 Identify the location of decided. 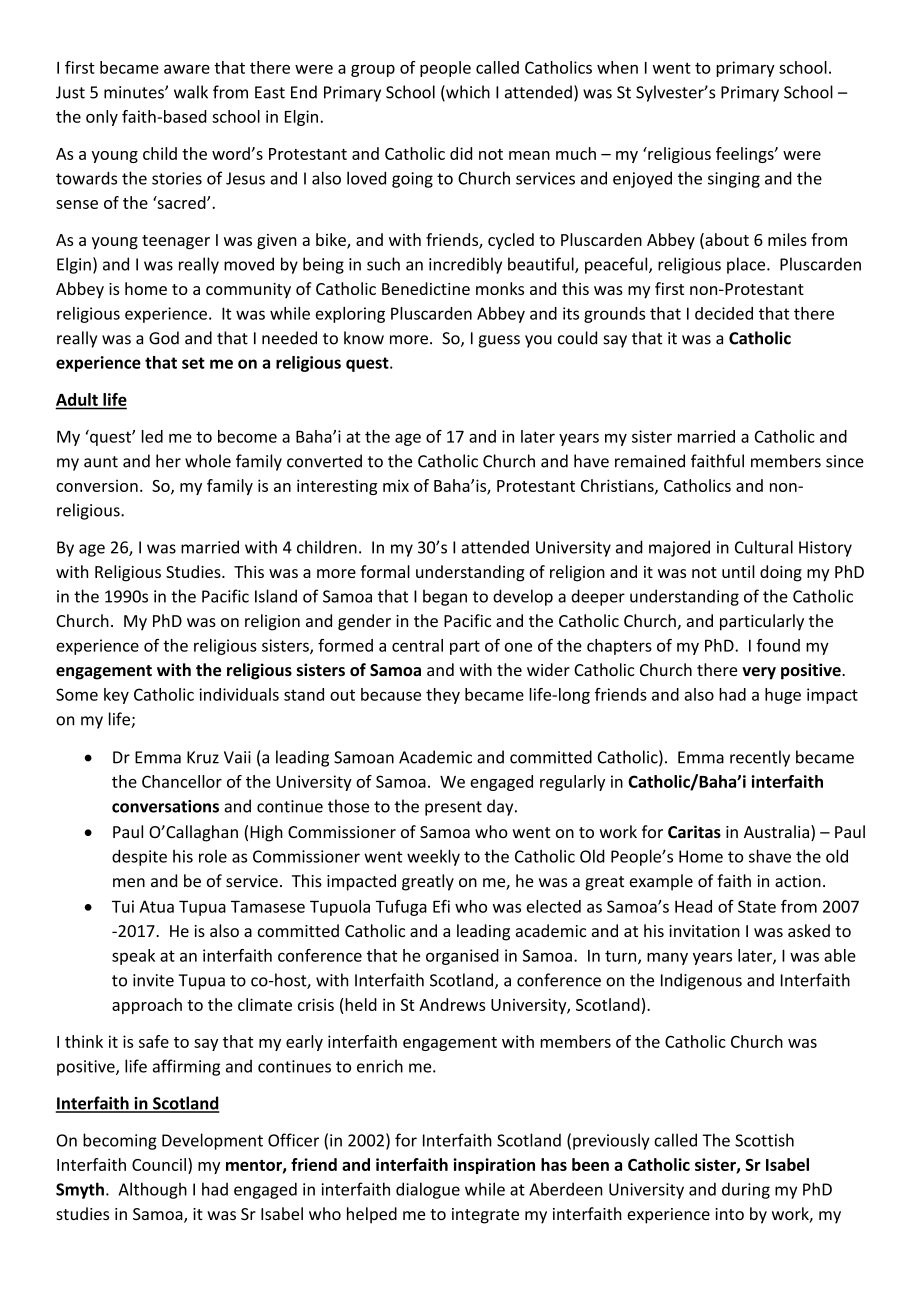
(724, 313).
